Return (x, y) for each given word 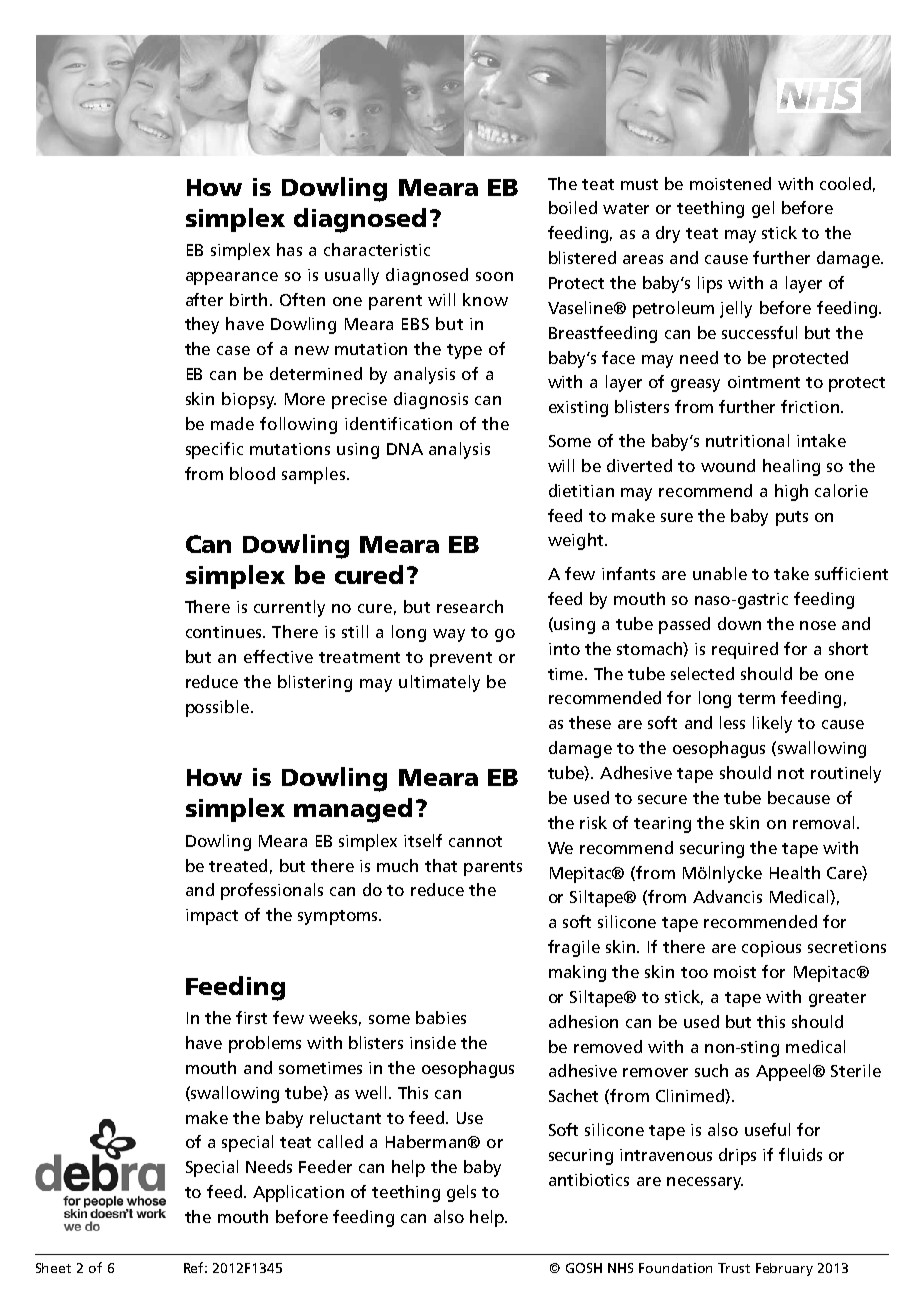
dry (668, 234)
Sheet (53, 1268)
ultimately (439, 683)
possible (217, 708)
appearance (232, 278)
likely (772, 724)
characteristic (377, 249)
